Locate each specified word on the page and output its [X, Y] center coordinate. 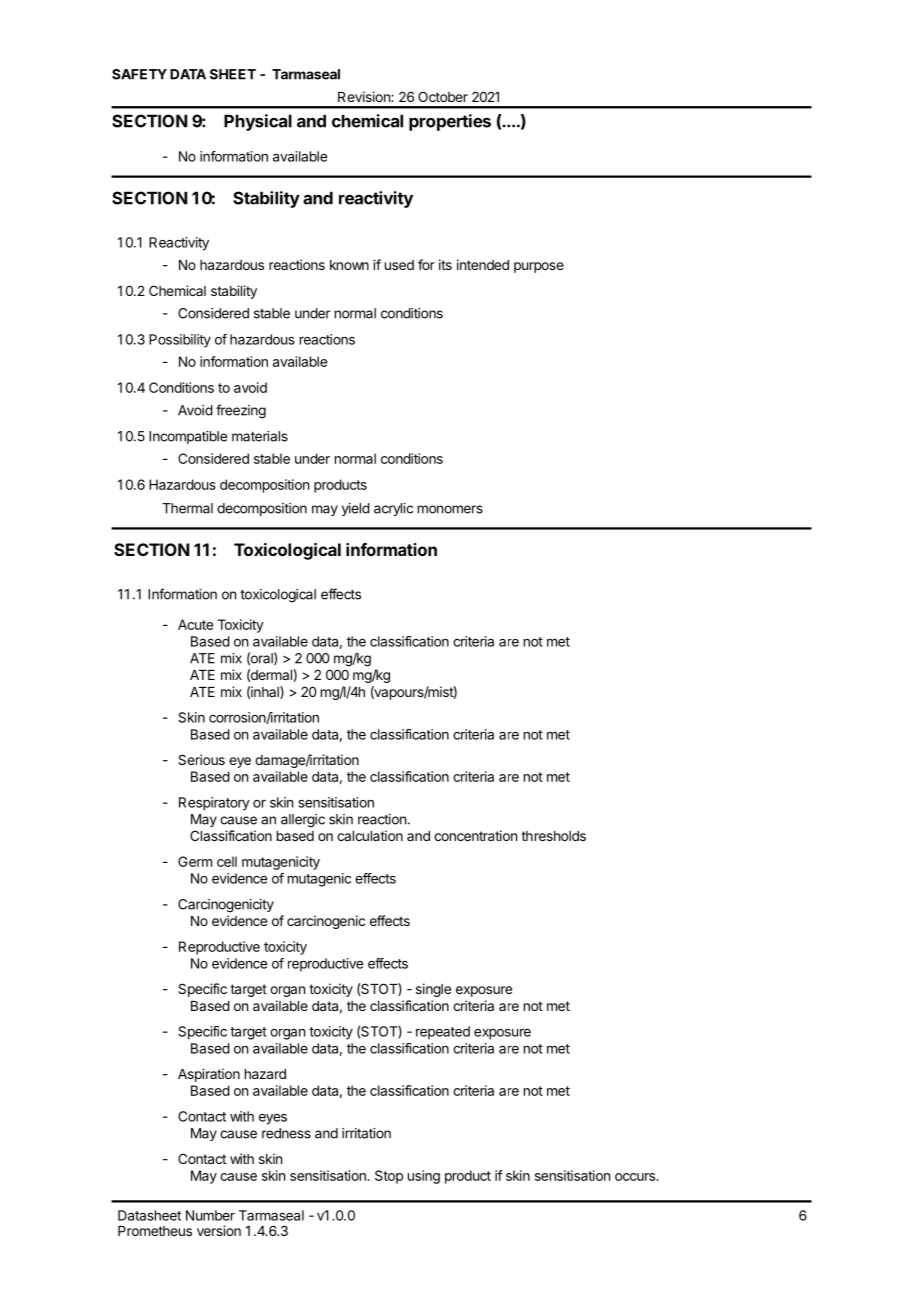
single [433, 990]
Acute [195, 624]
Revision [365, 96]
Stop [389, 1177]
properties [450, 122]
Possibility [180, 341]
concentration [475, 835]
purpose [539, 267]
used [399, 265]
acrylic [393, 509]
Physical [258, 122]
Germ [195, 861]
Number [210, 1215]
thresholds [553, 836]
